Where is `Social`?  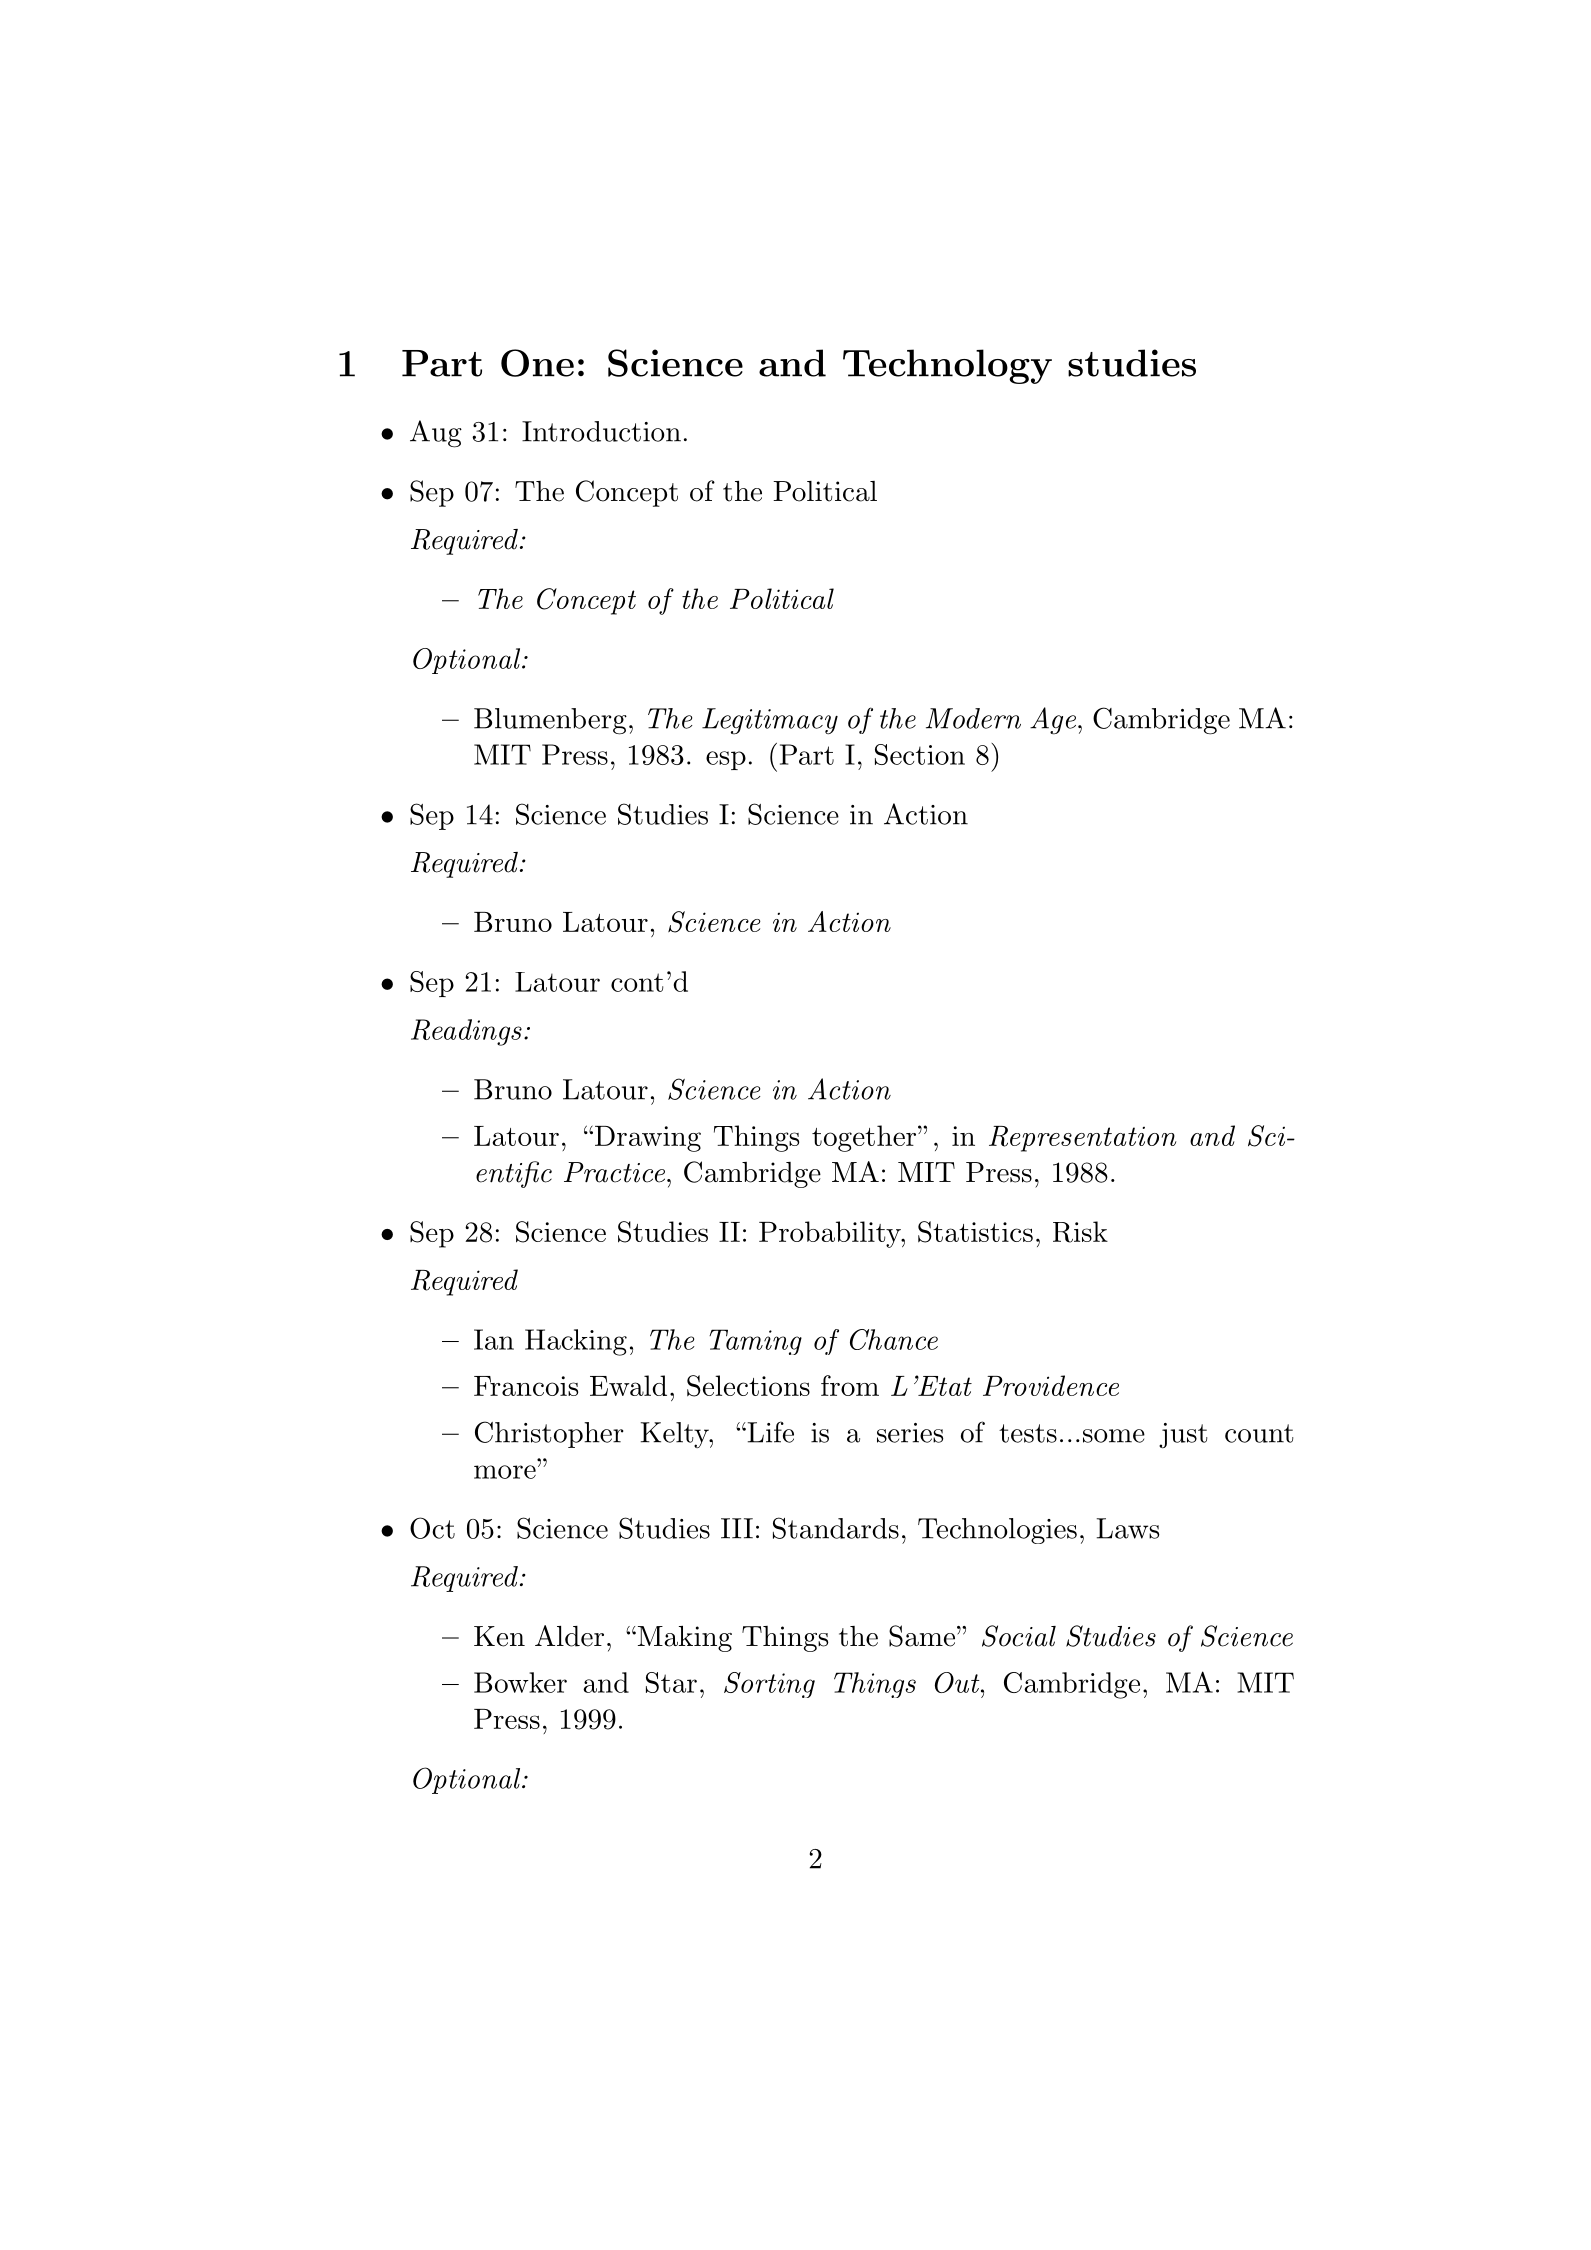
Social is located at coordinates (1019, 1636).
